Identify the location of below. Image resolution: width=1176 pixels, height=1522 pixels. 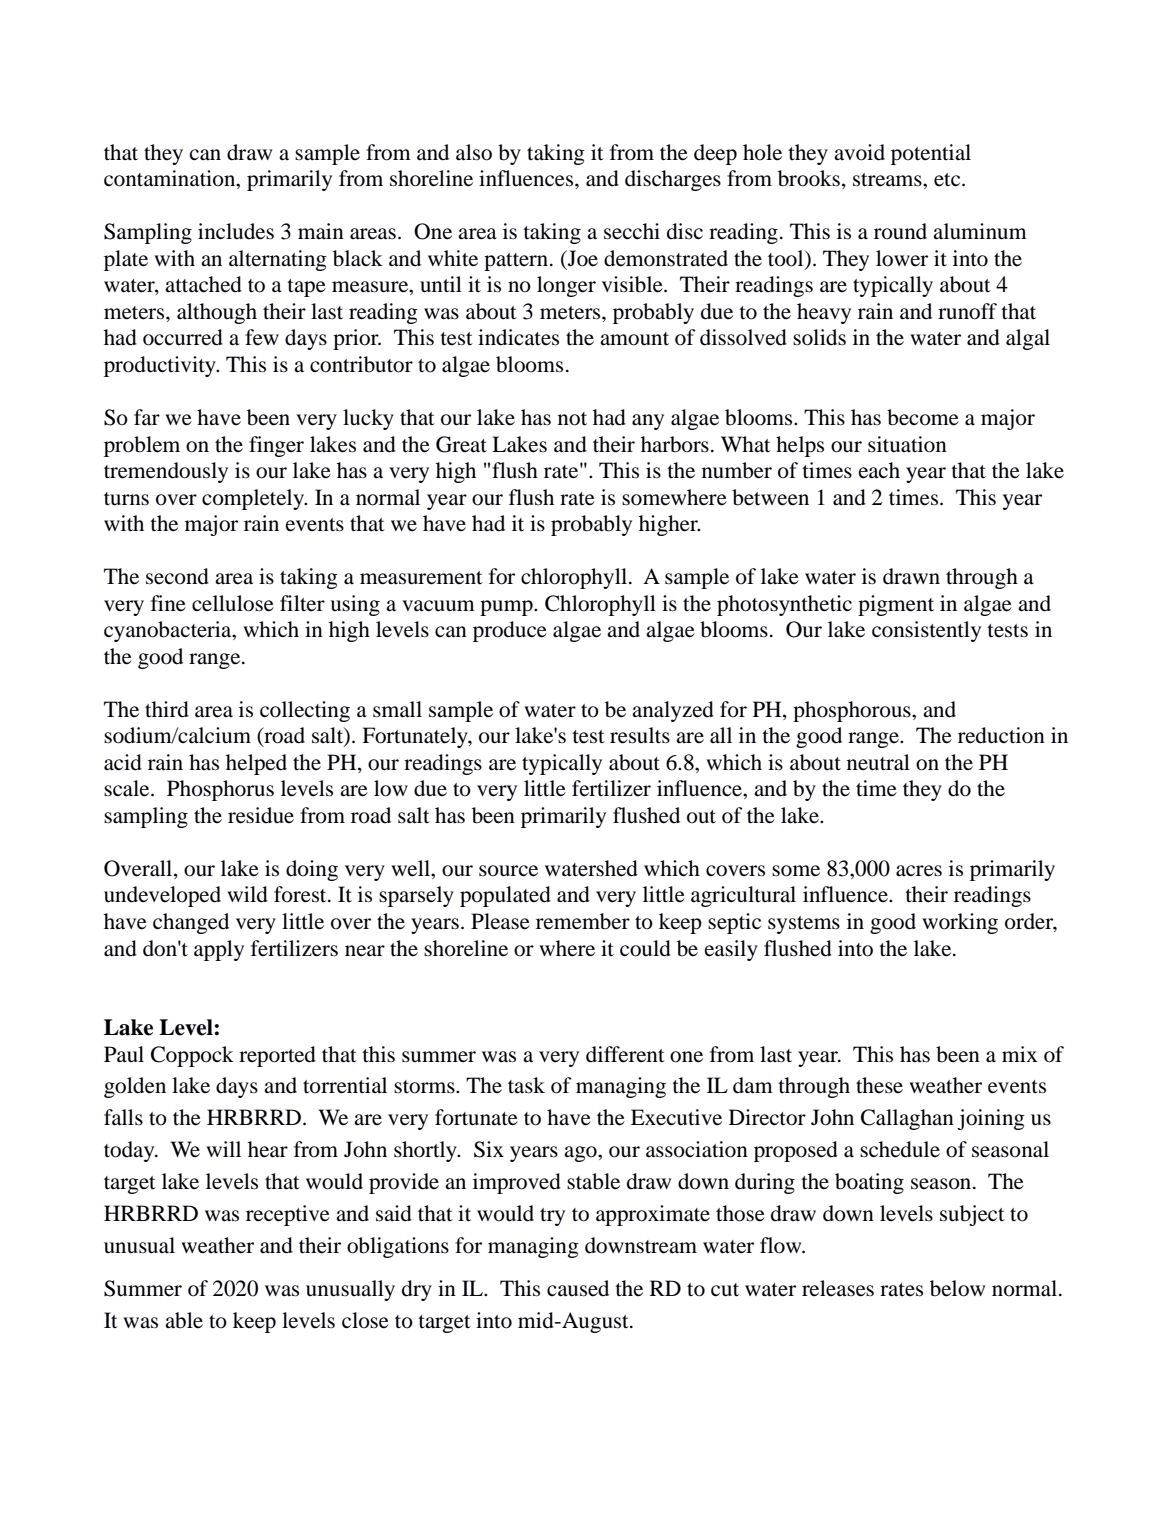
(957, 1288).
